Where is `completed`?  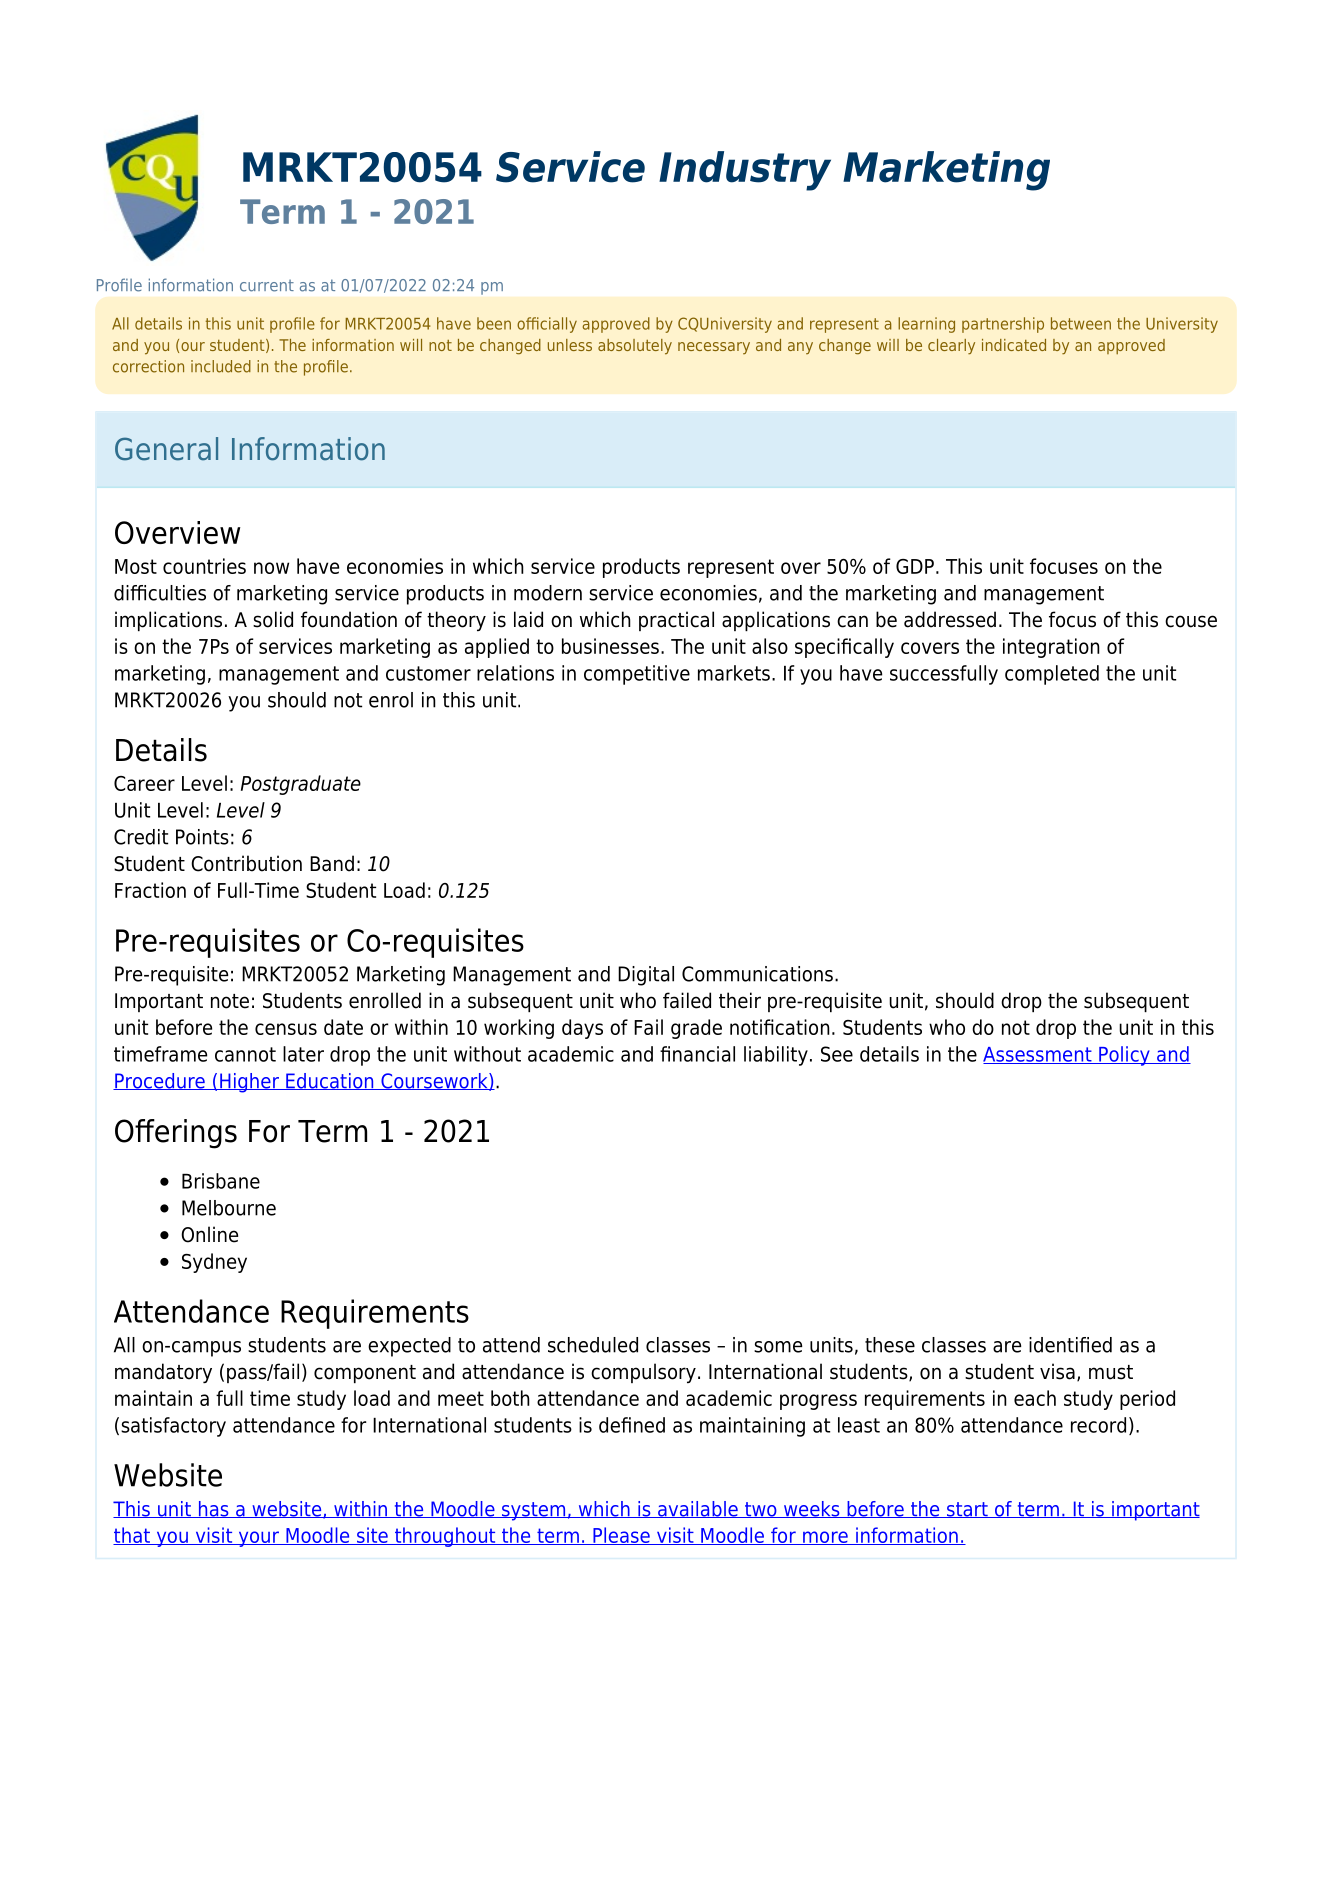 completed is located at coordinates (1052, 675).
